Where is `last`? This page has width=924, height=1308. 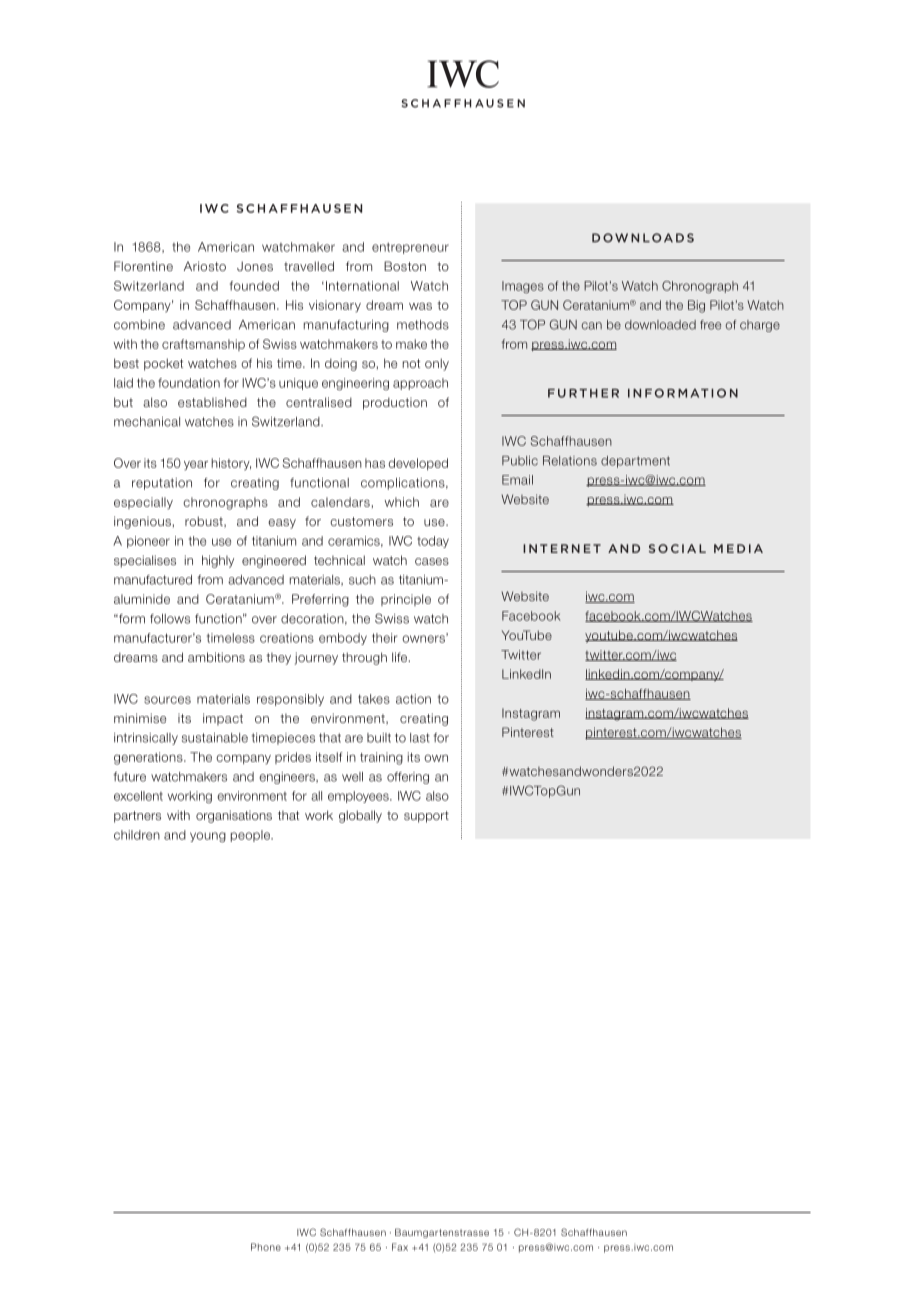 last is located at coordinates (420, 738).
